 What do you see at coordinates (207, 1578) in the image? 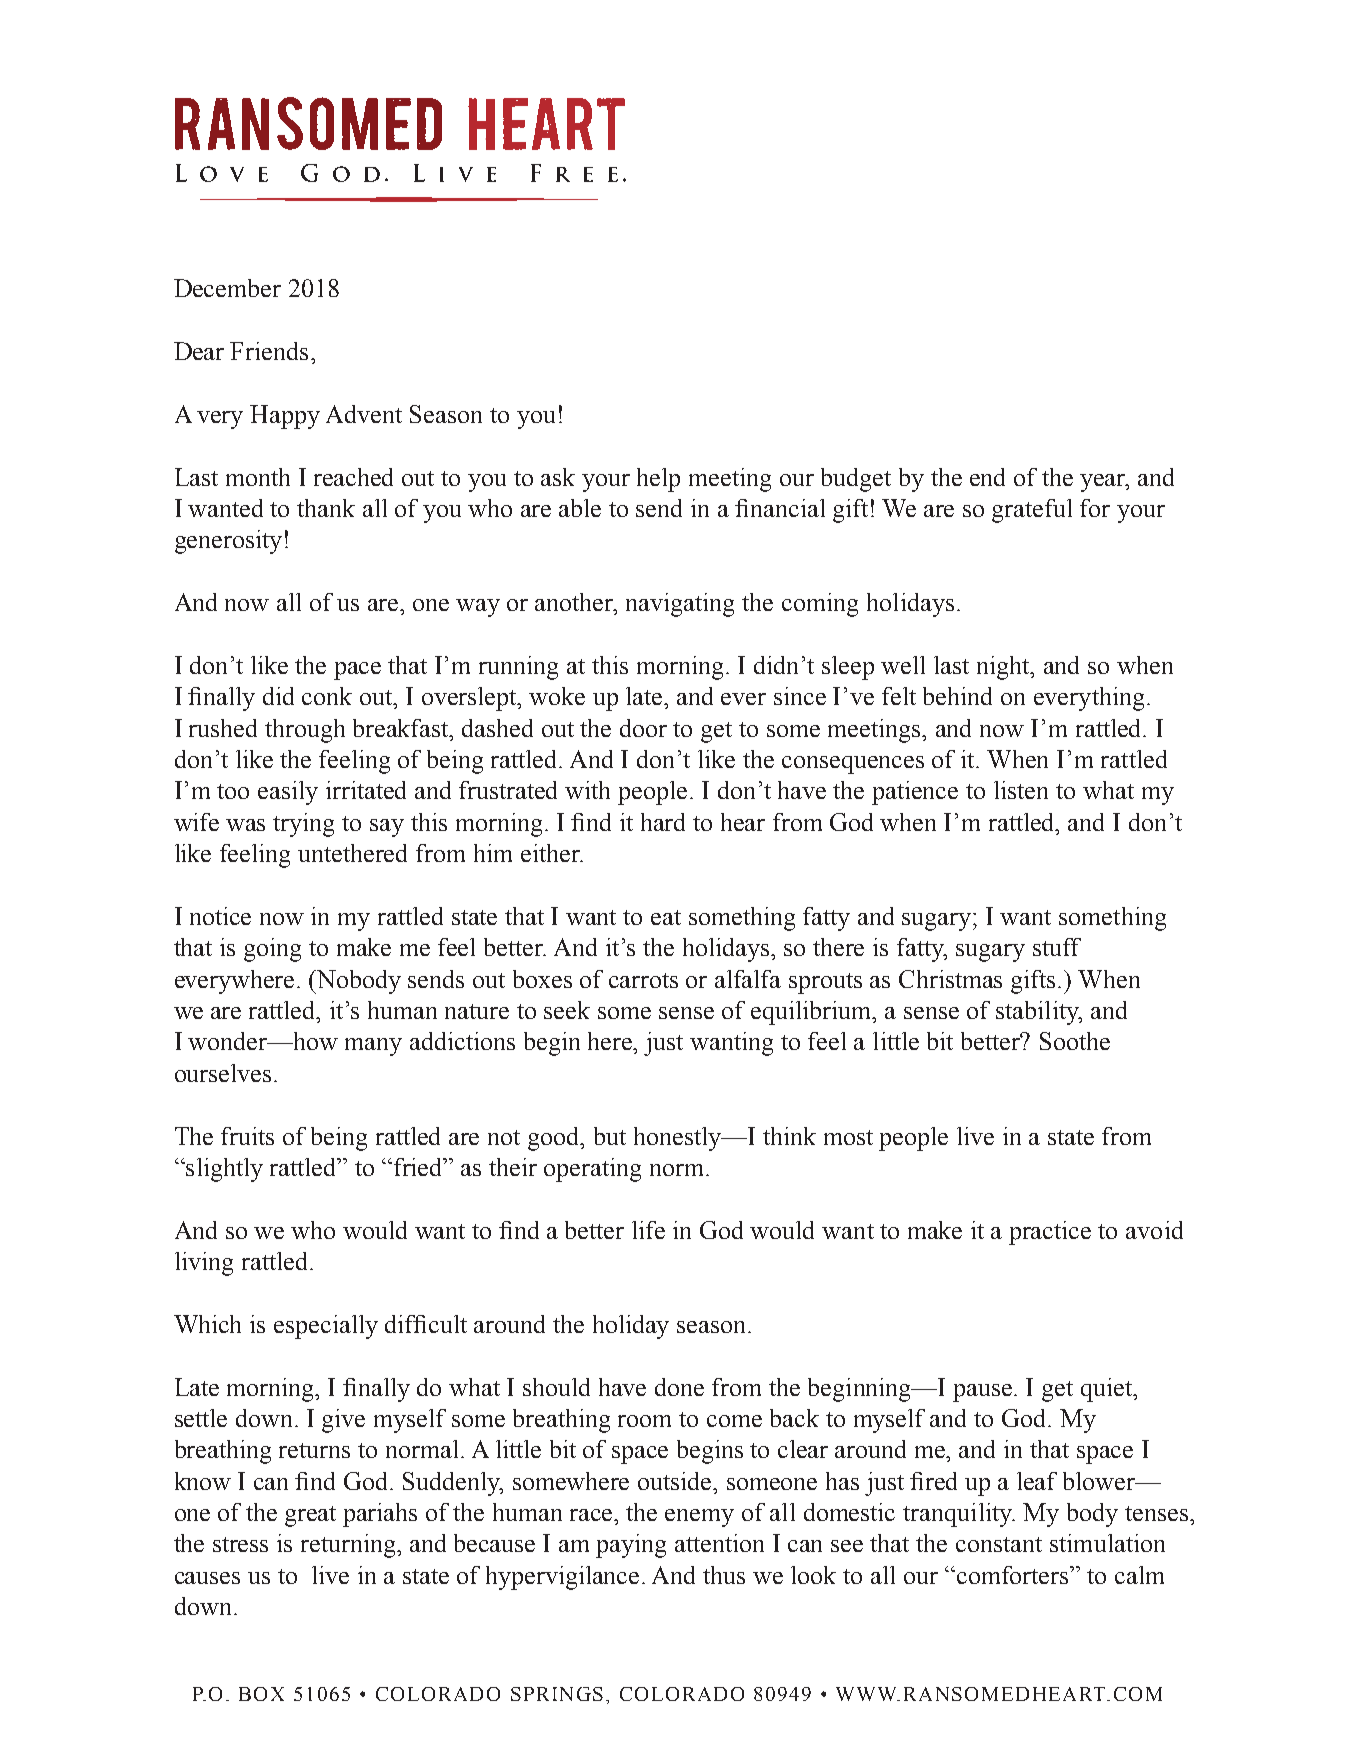
I see `causes` at bounding box center [207, 1578].
